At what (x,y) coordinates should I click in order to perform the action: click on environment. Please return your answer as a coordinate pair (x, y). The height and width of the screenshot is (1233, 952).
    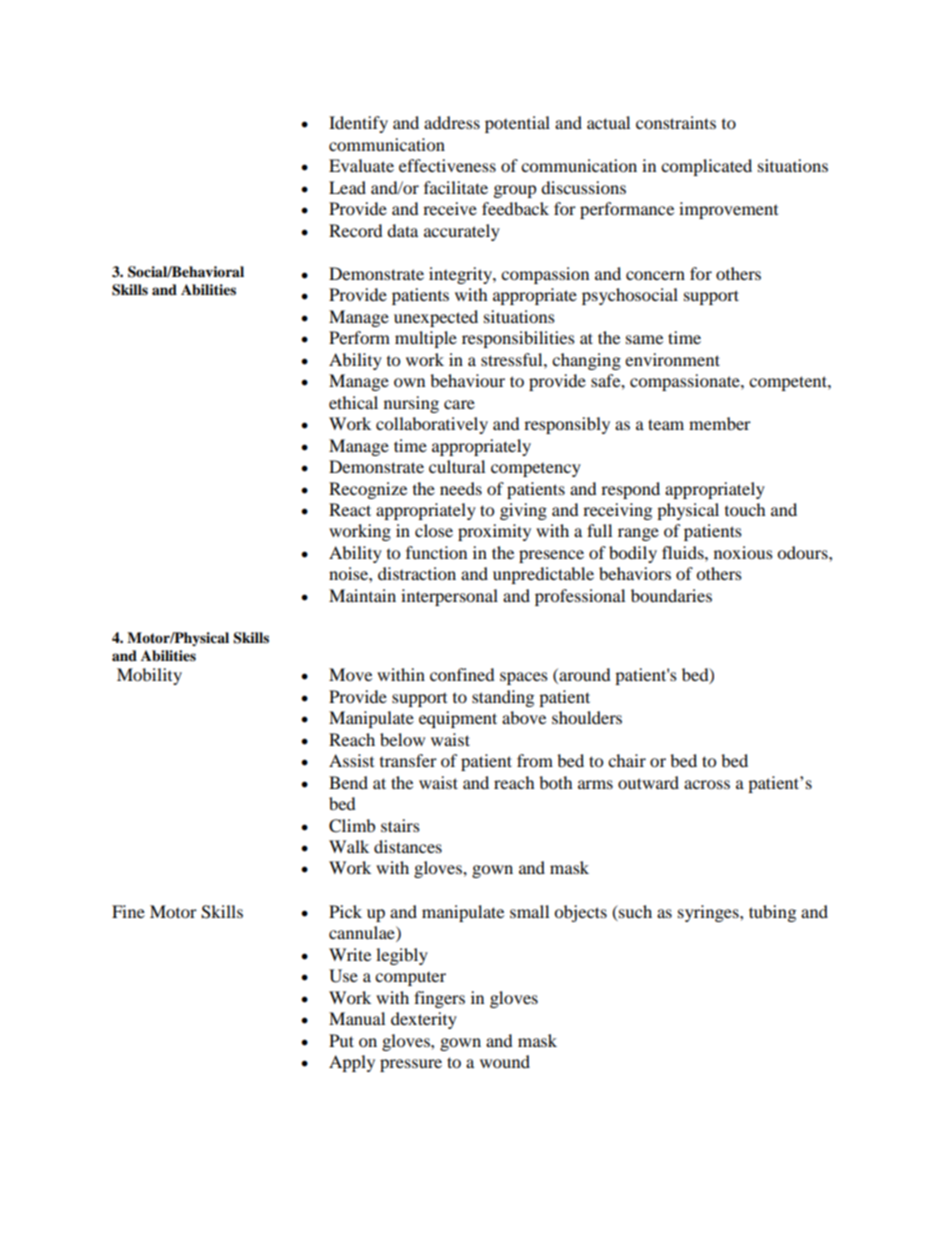
    Looking at the image, I should click on (672, 359).
